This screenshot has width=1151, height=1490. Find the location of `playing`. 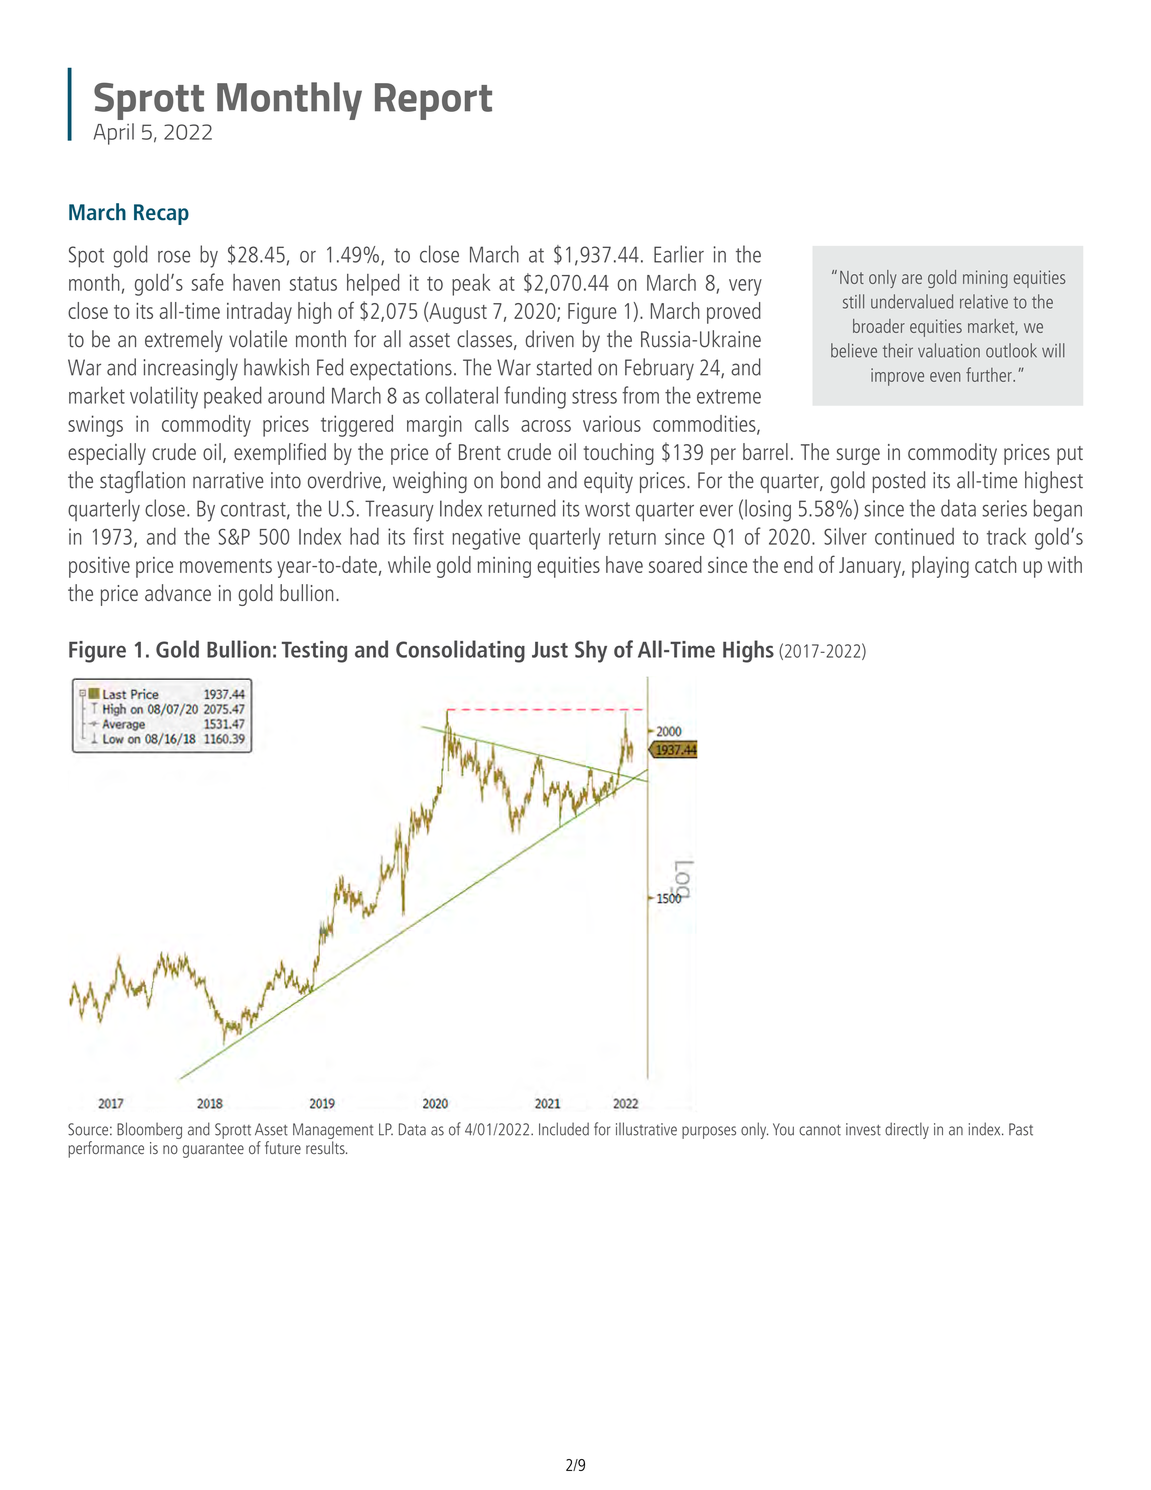

playing is located at coordinates (940, 567).
